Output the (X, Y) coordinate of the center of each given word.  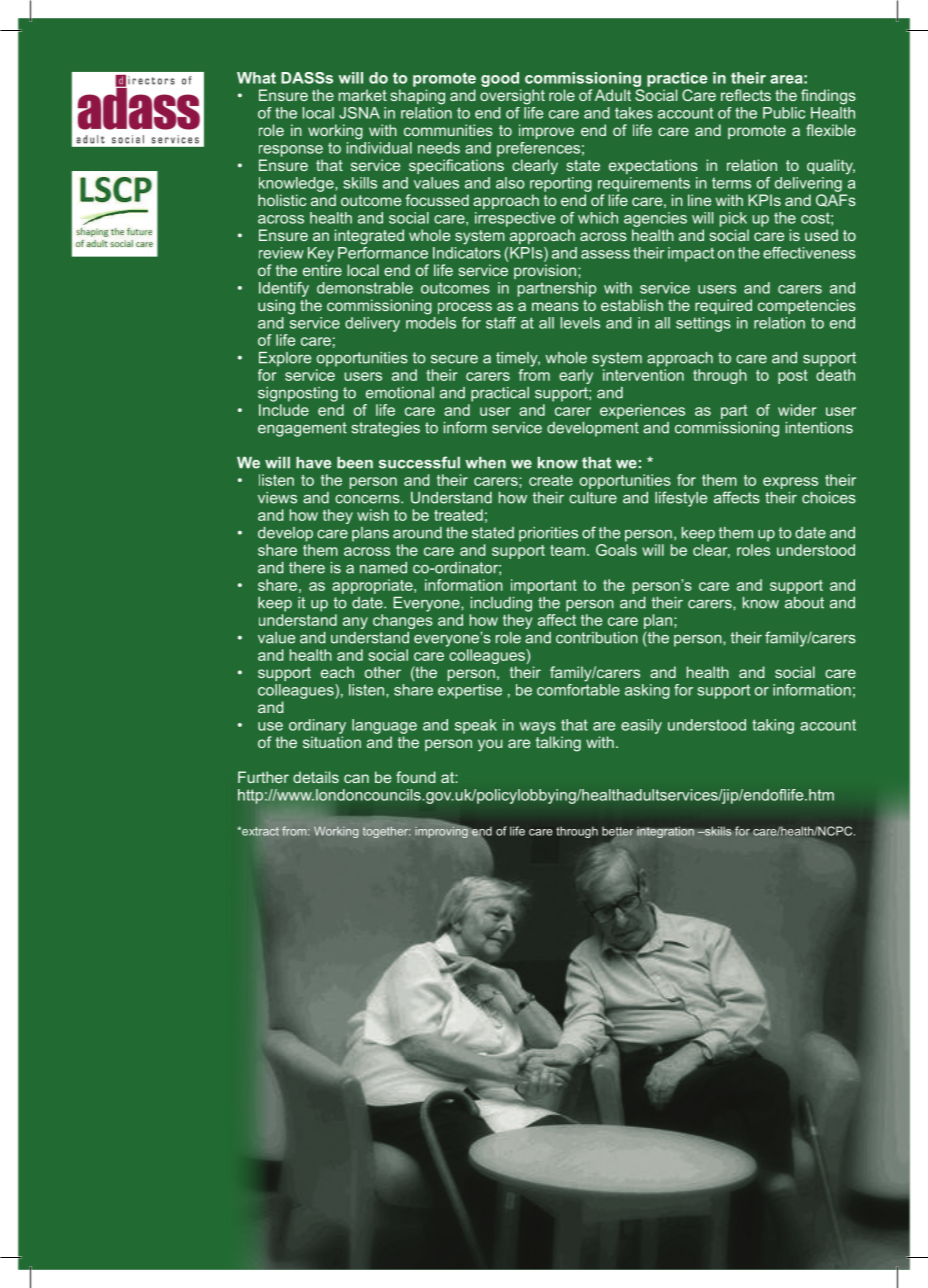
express (790, 483)
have (313, 463)
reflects (746, 95)
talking (558, 744)
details (316, 777)
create (551, 480)
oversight (512, 97)
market (363, 95)
